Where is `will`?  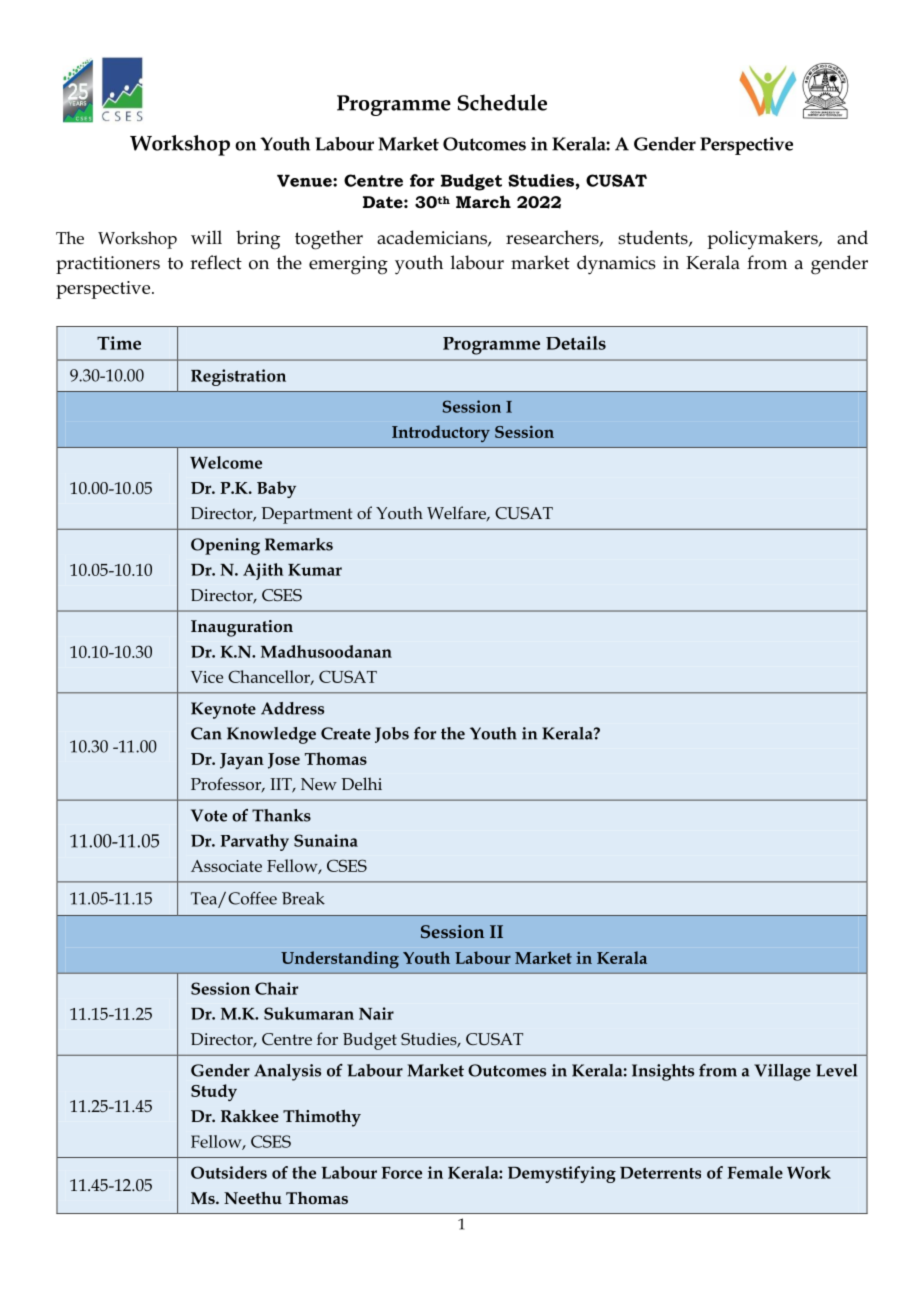
will is located at coordinates (206, 237).
